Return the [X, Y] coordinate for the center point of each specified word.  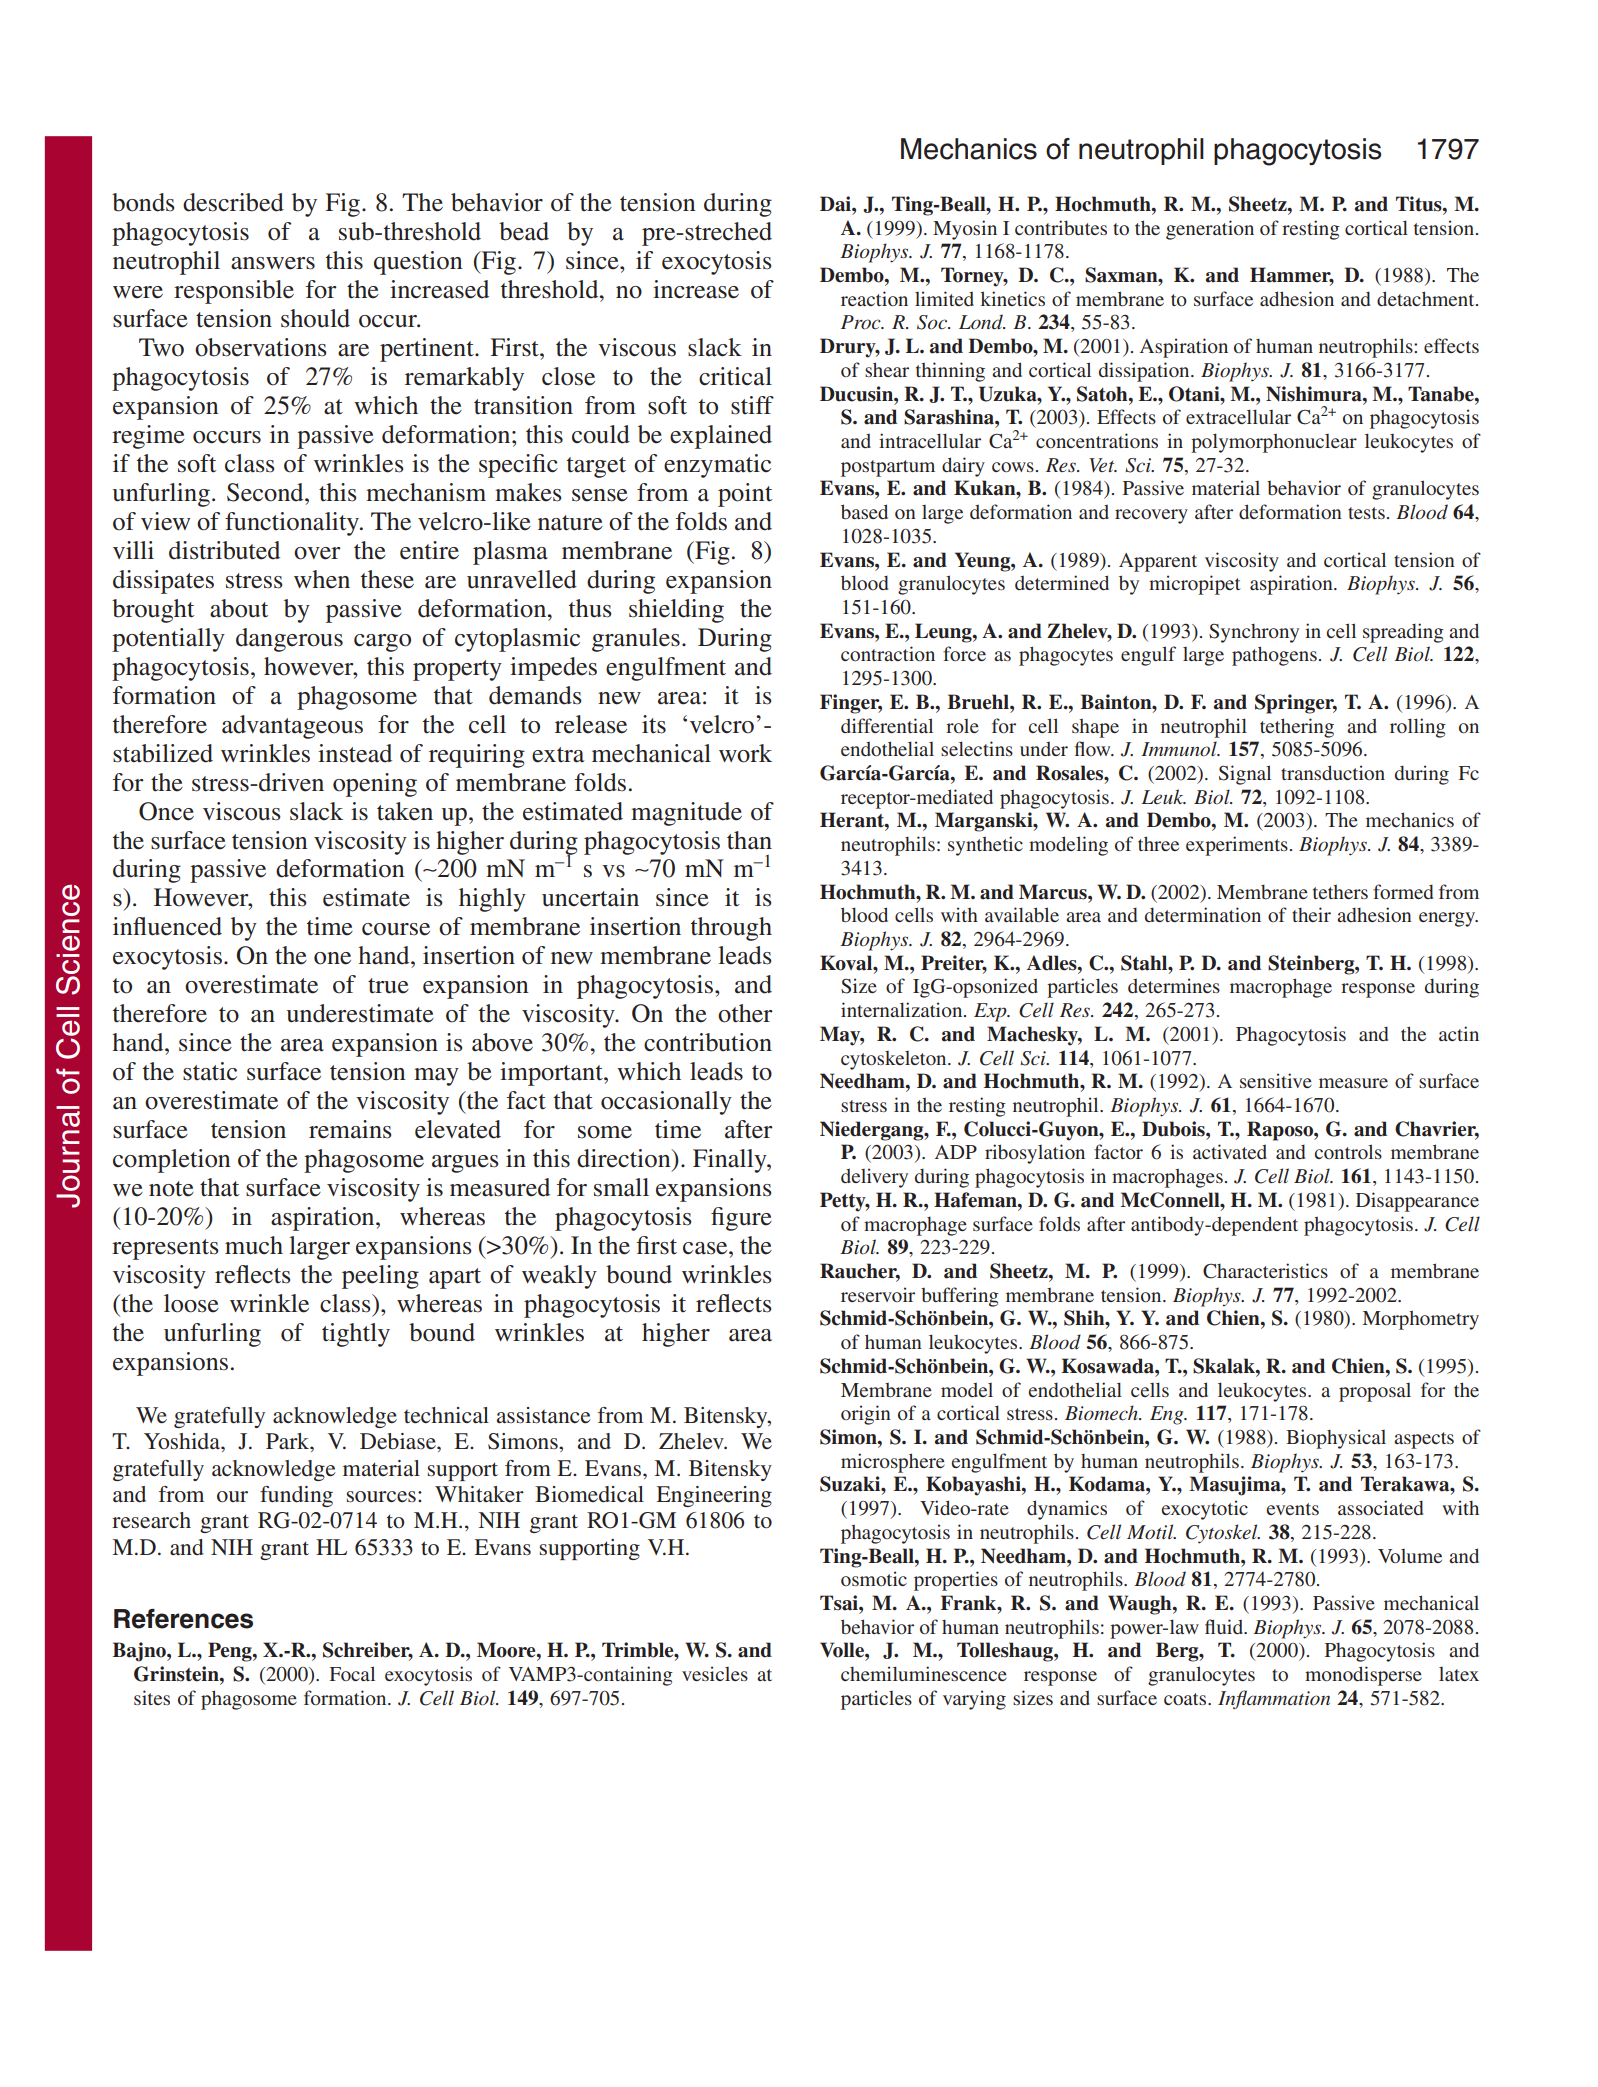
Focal [352, 1673]
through [731, 929]
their [1311, 914]
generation [1210, 230]
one [332, 958]
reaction [874, 298]
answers [273, 263]
